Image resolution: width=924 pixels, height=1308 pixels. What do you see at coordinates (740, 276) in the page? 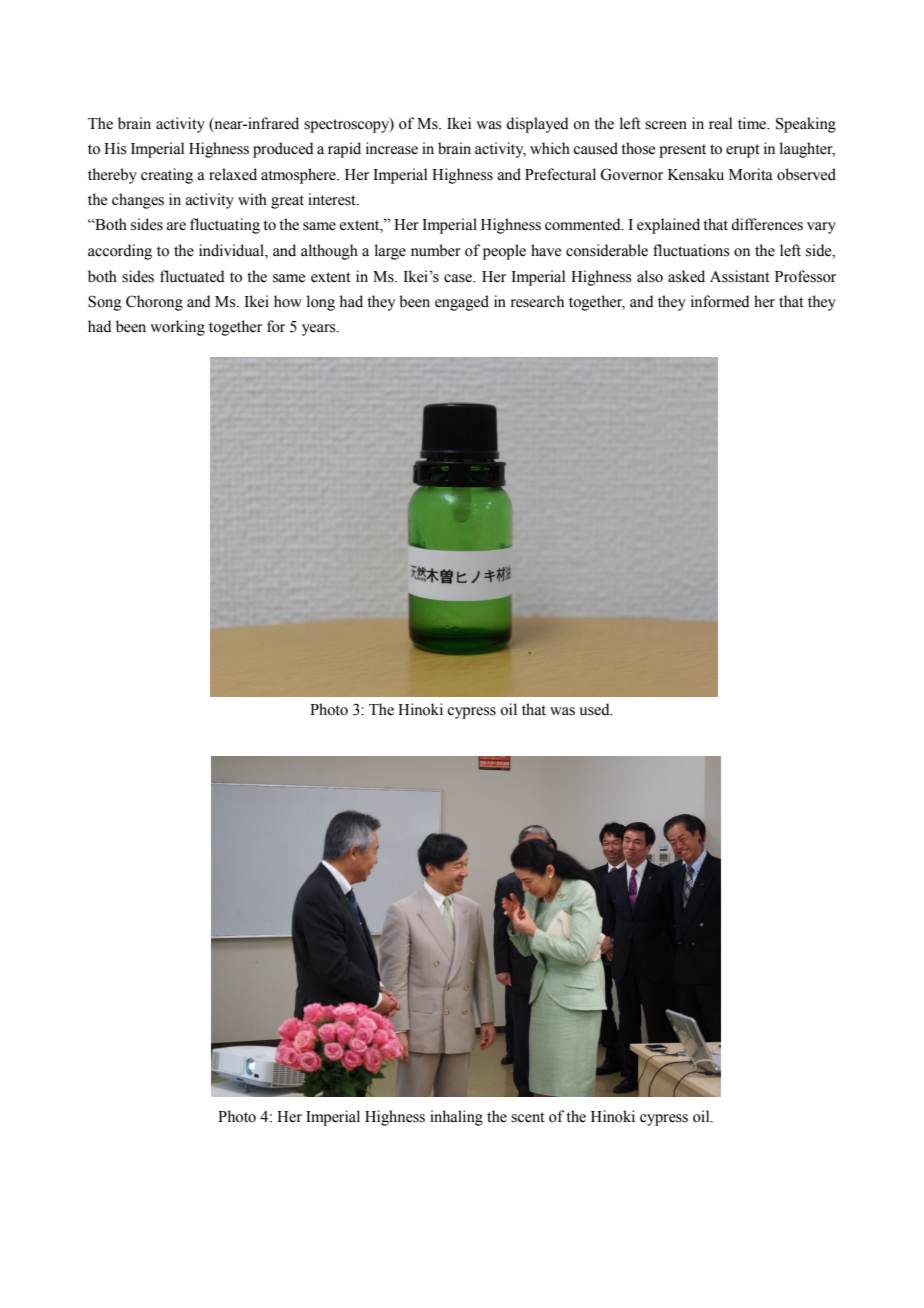
I see `Assistant` at bounding box center [740, 276].
